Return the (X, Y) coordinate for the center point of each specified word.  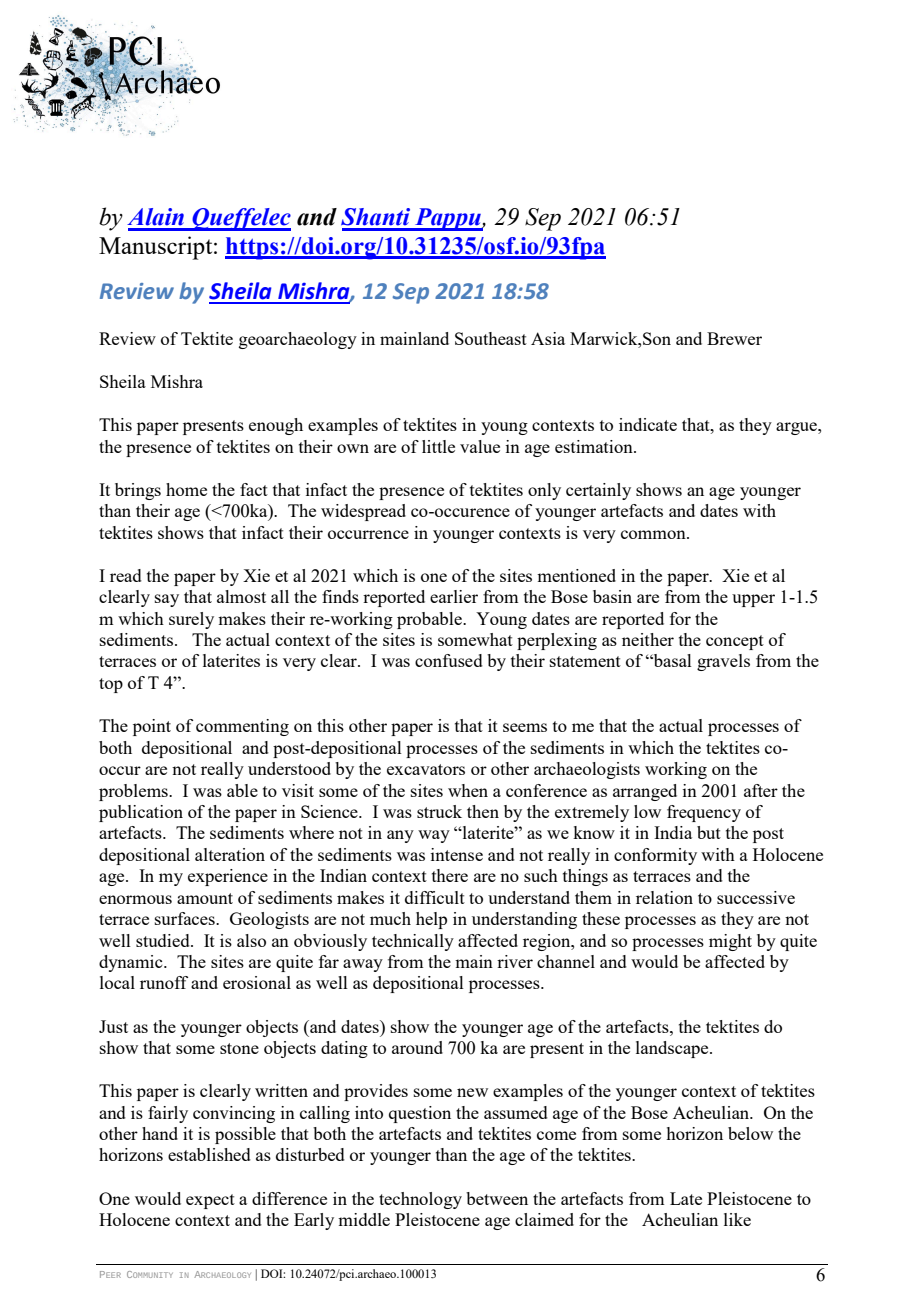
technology (420, 1200)
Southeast (491, 338)
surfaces (186, 918)
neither (648, 639)
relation (664, 897)
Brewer (734, 338)
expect (210, 1201)
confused (449, 660)
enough (276, 426)
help (431, 920)
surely (191, 620)
